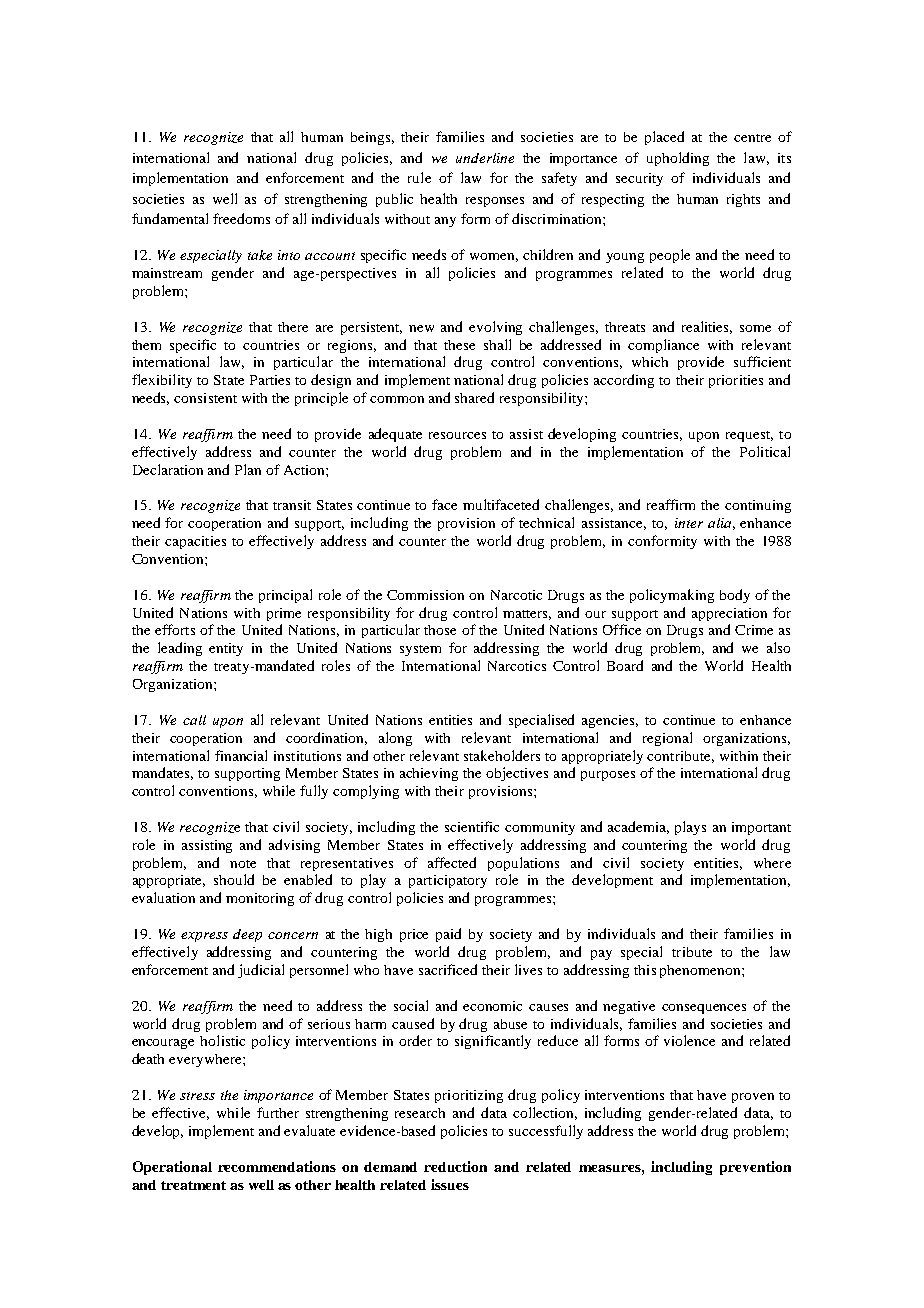 This page has width=924, height=1308. I want to click on underline, so click(485, 158).
